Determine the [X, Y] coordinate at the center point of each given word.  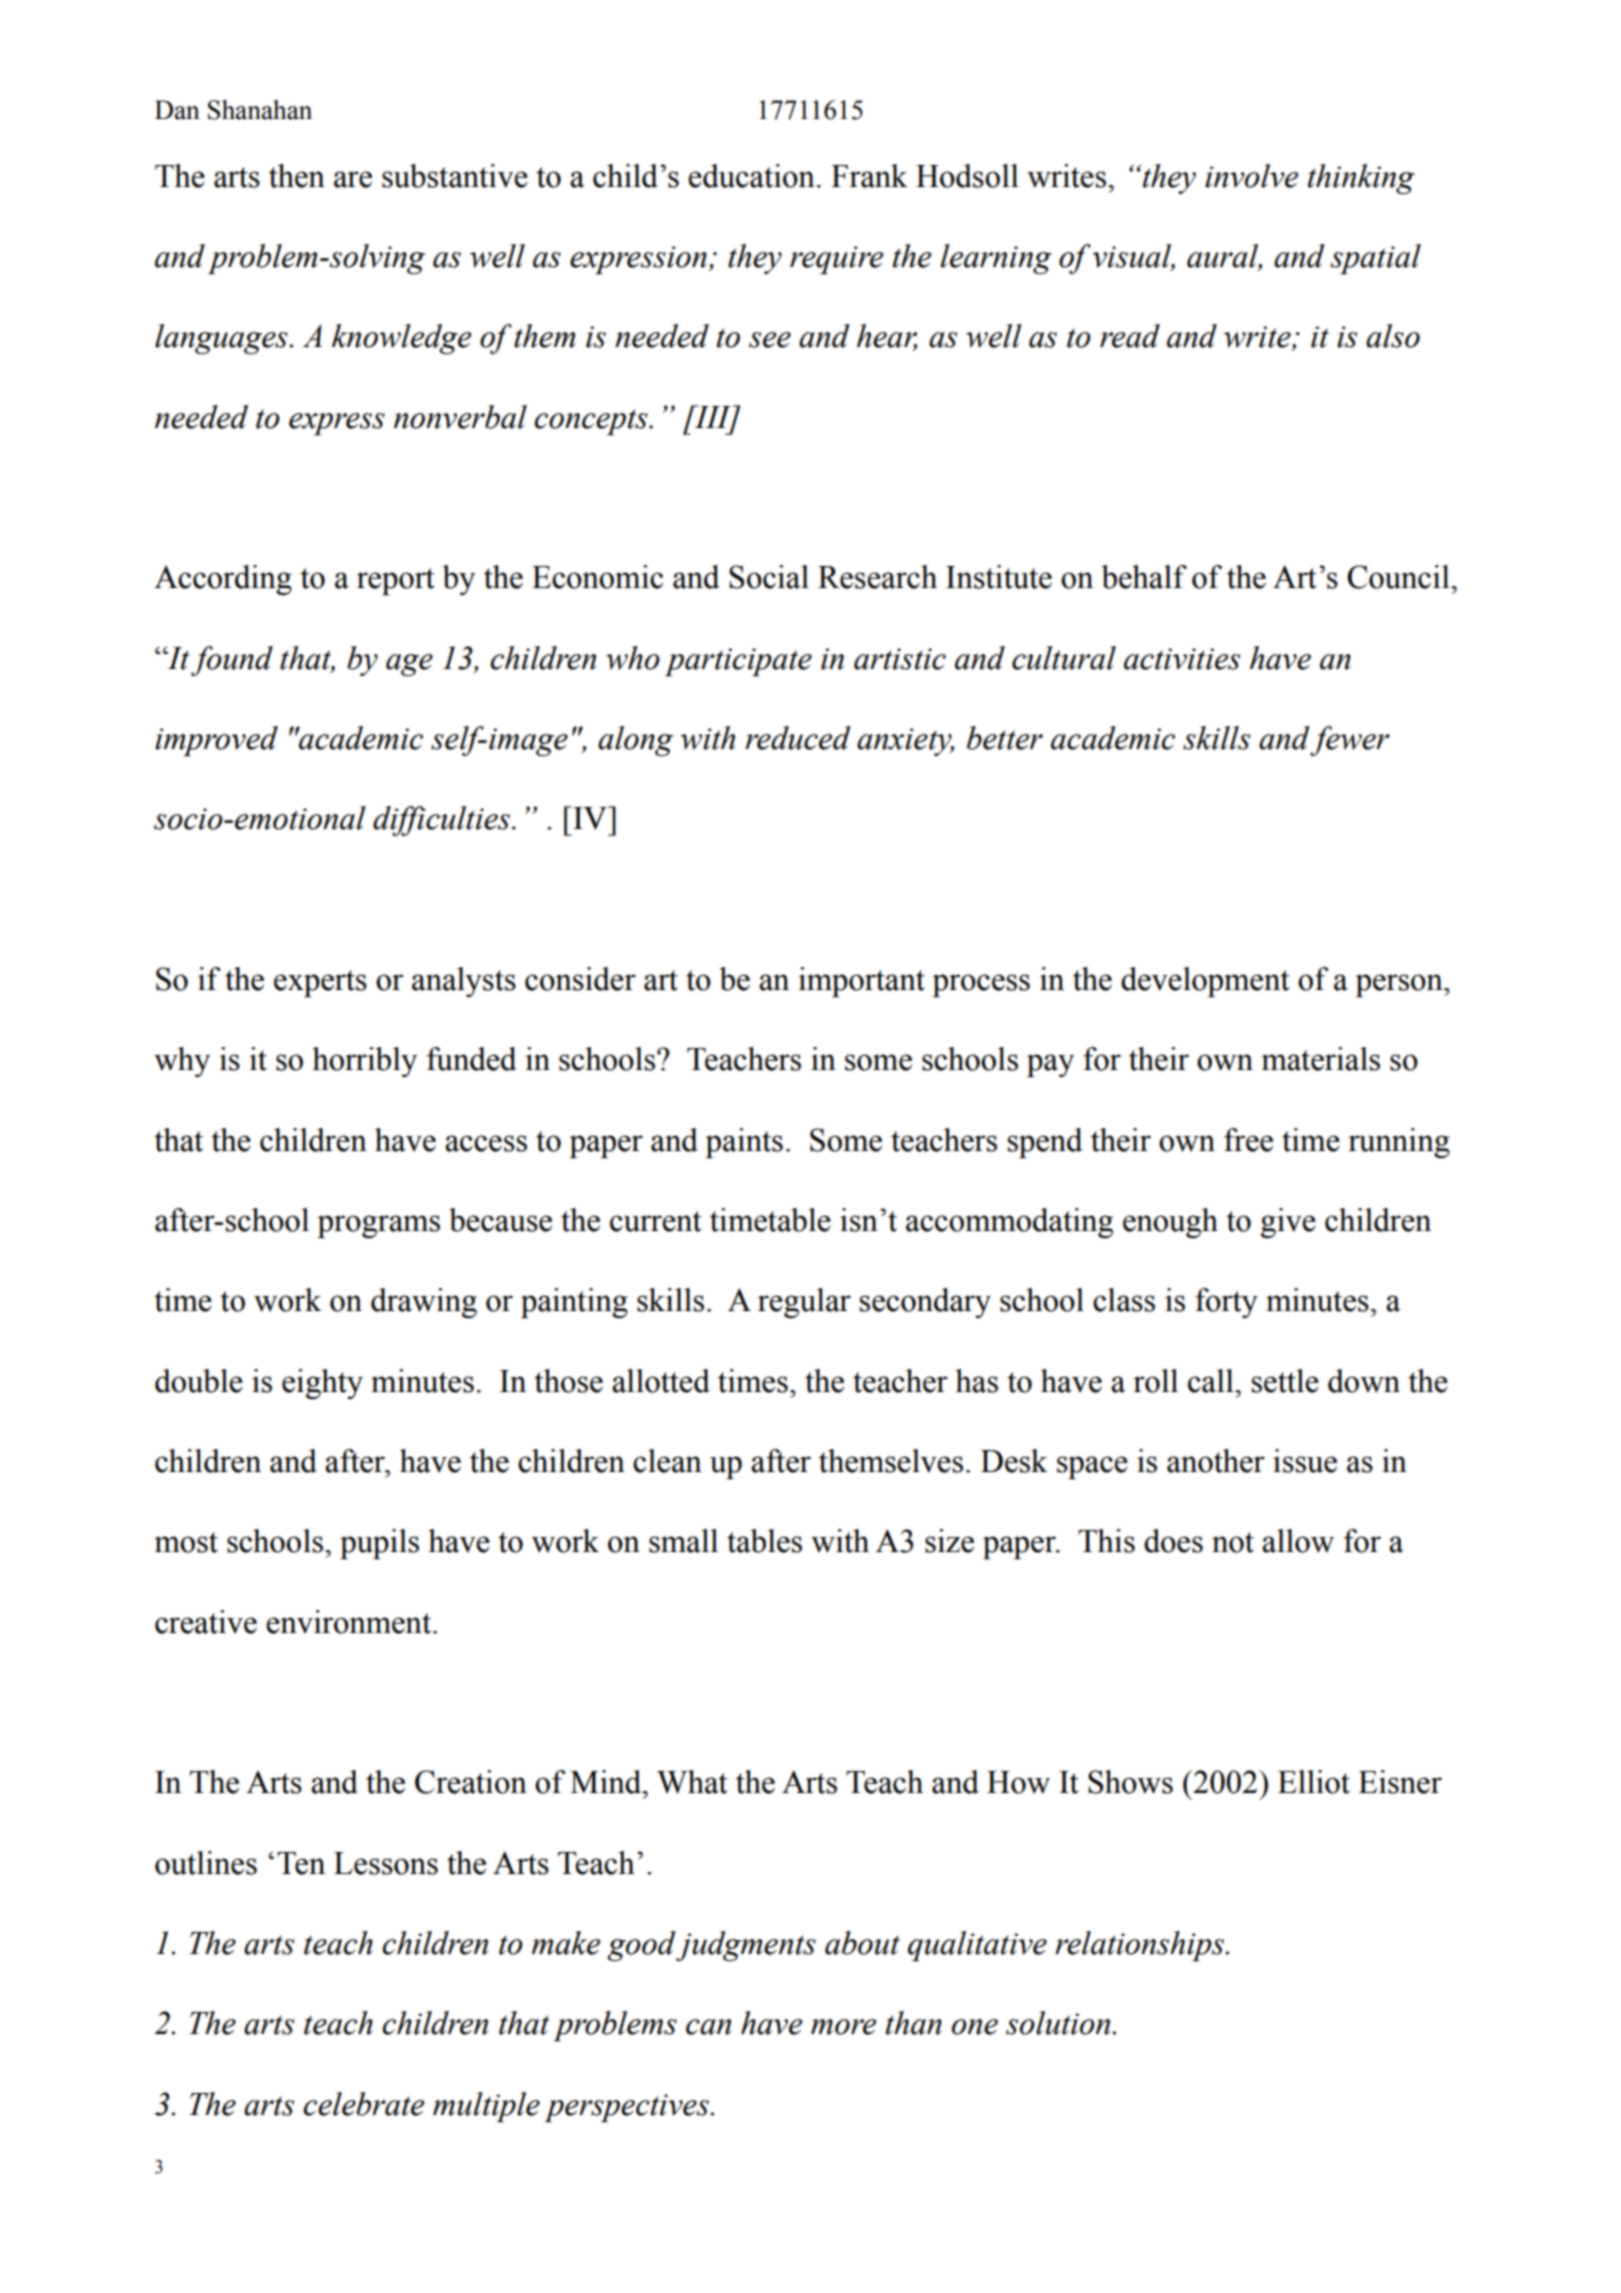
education [751, 176]
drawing [424, 1303]
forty [1226, 1303]
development [1205, 982]
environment [350, 1622]
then [297, 176]
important [861, 982]
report [396, 581]
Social [769, 577]
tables [764, 1541]
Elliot [1314, 1782]
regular [804, 1303]
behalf [1144, 577]
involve [1251, 176]
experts [320, 983]
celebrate [363, 2104]
